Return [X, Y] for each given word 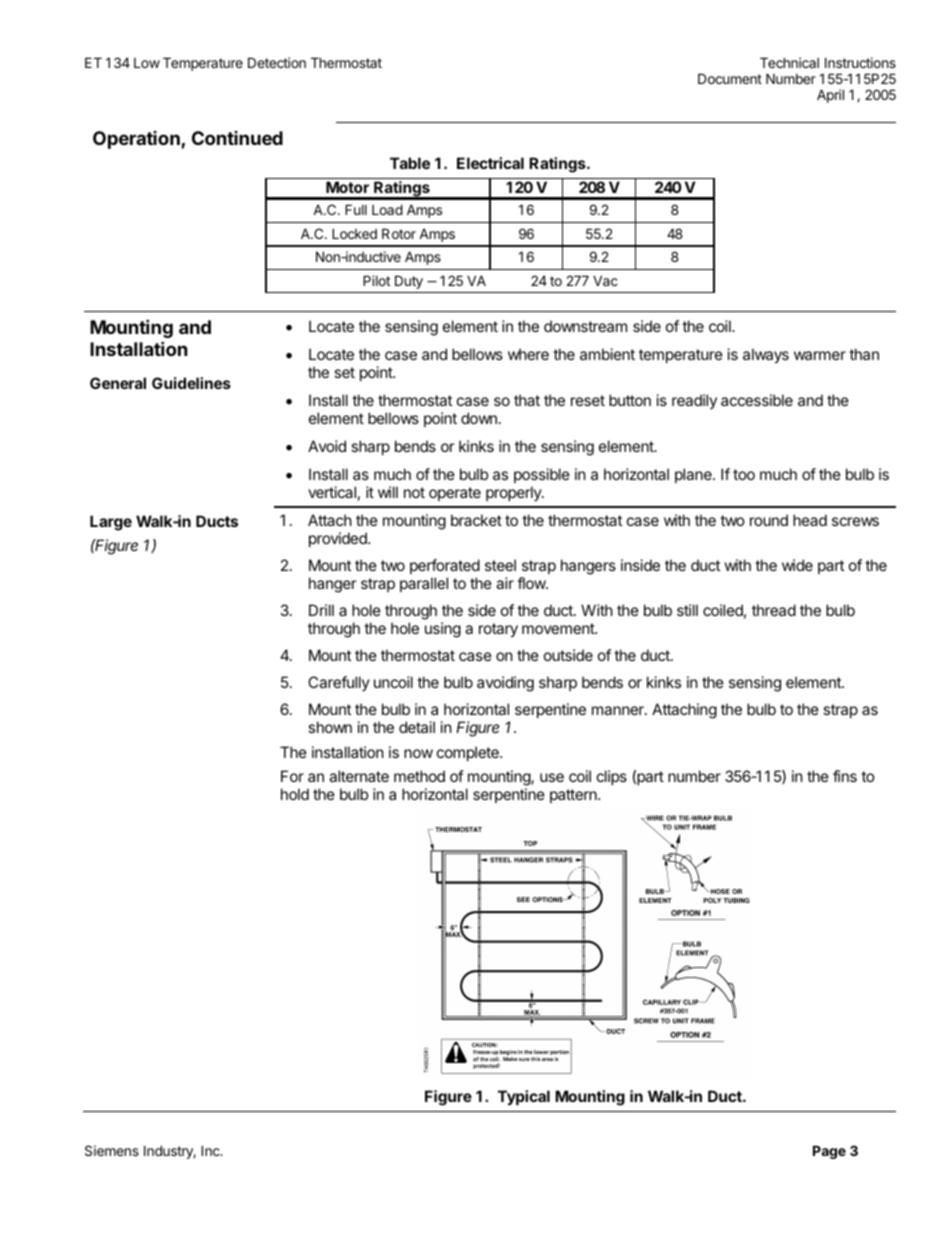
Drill [321, 610]
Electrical [490, 163]
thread [774, 610]
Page [829, 1152]
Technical [789, 62]
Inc [211, 1150]
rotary [498, 630]
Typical [524, 1097]
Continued [237, 138]
